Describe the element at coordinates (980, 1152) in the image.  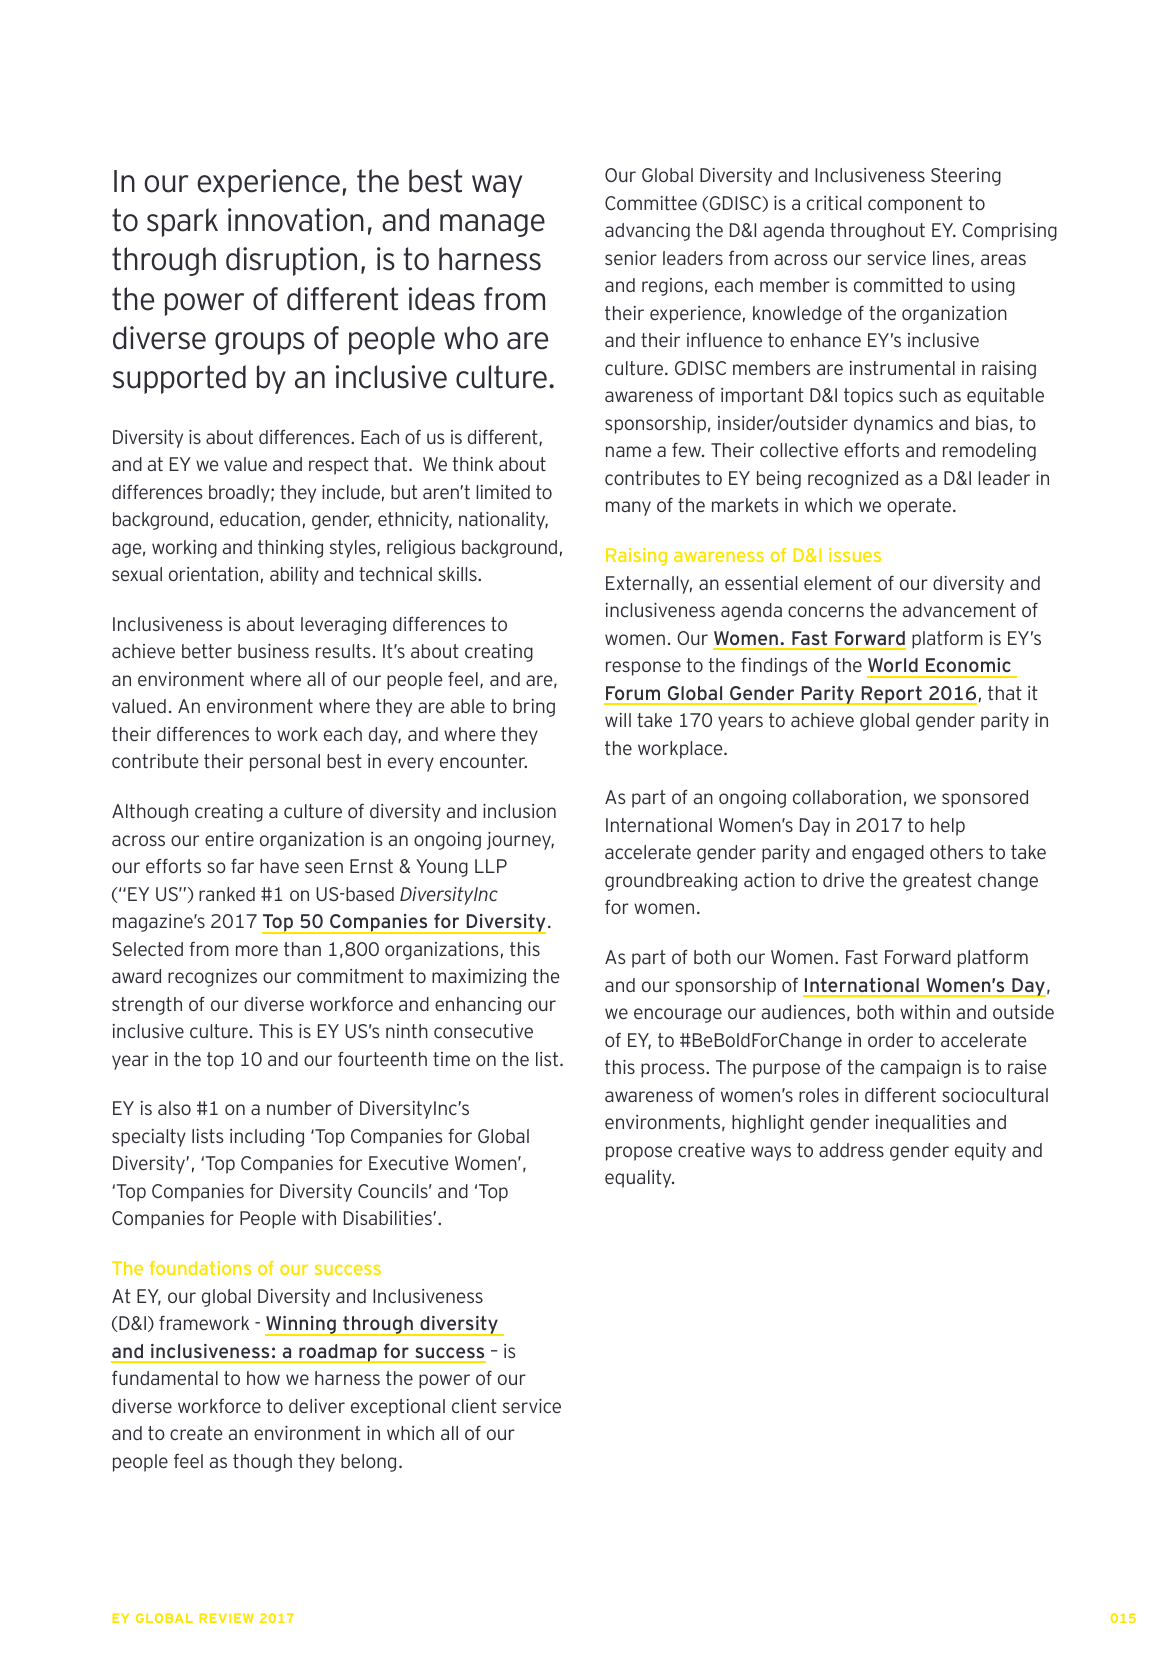
I see `equity` at that location.
